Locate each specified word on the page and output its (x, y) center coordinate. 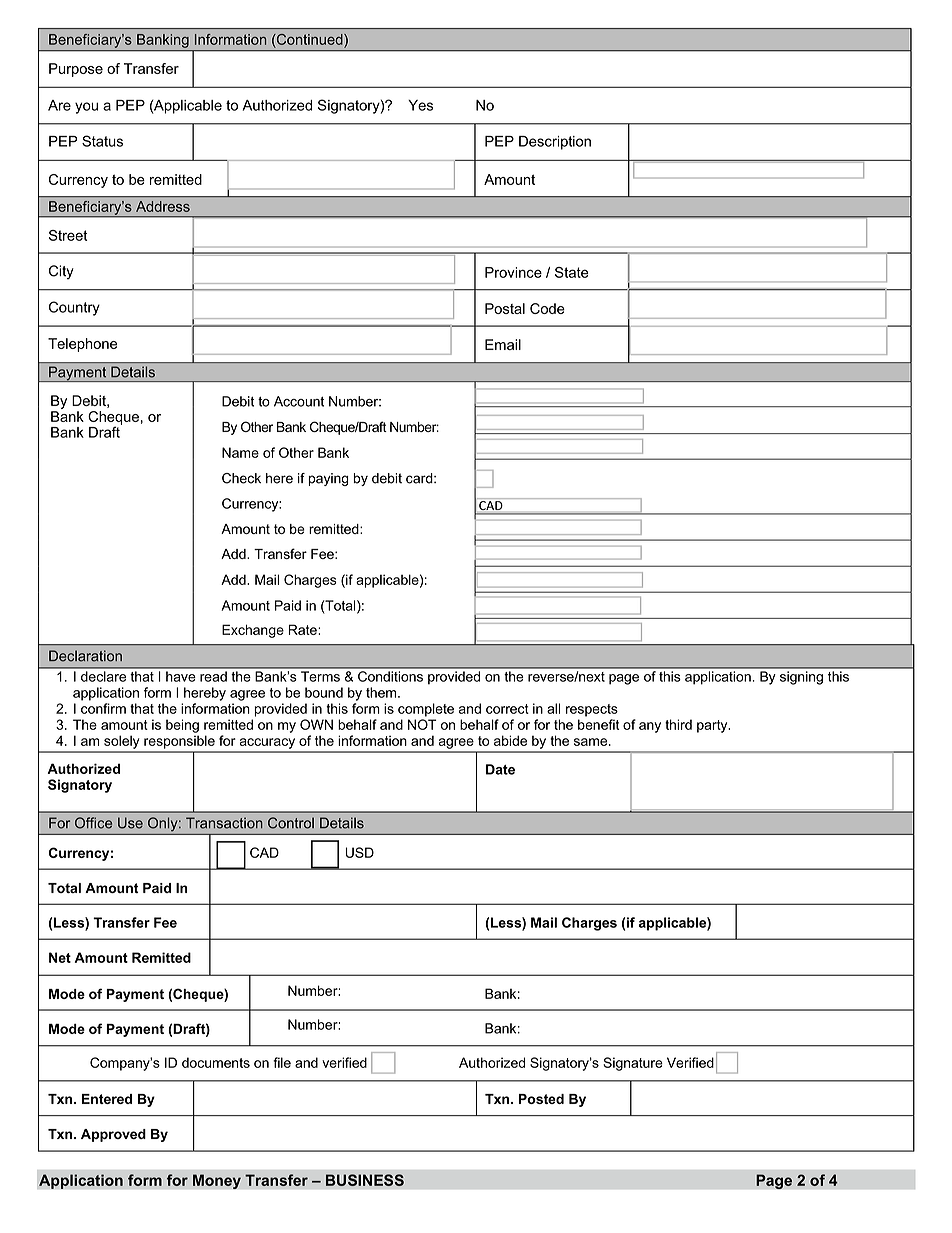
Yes (420, 105)
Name (240, 452)
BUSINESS (365, 1180)
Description (555, 143)
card (420, 478)
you (86, 108)
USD (360, 852)
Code (547, 308)
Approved (113, 1135)
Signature (633, 1064)
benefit (598, 724)
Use (130, 823)
